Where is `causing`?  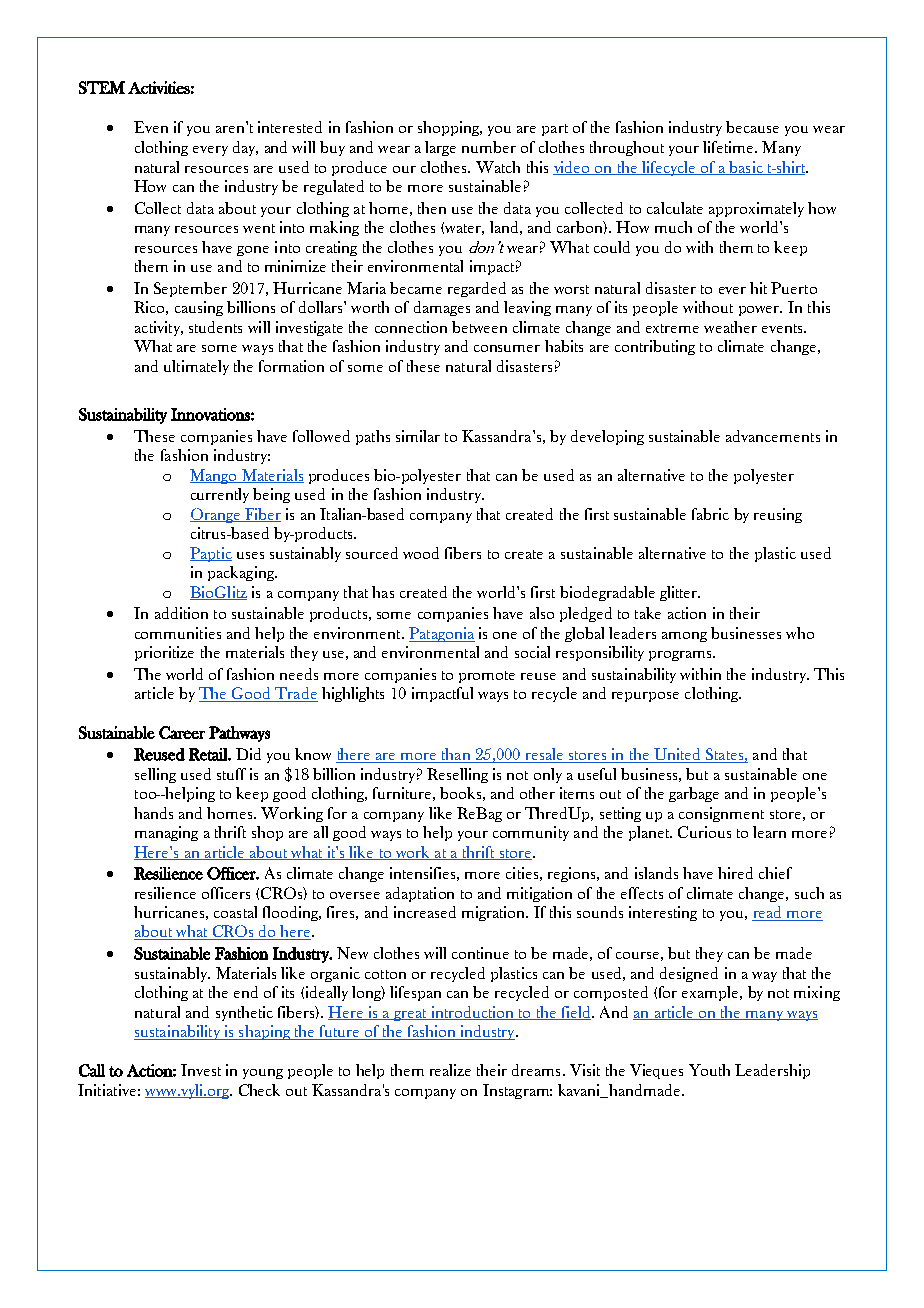
causing is located at coordinates (199, 308).
